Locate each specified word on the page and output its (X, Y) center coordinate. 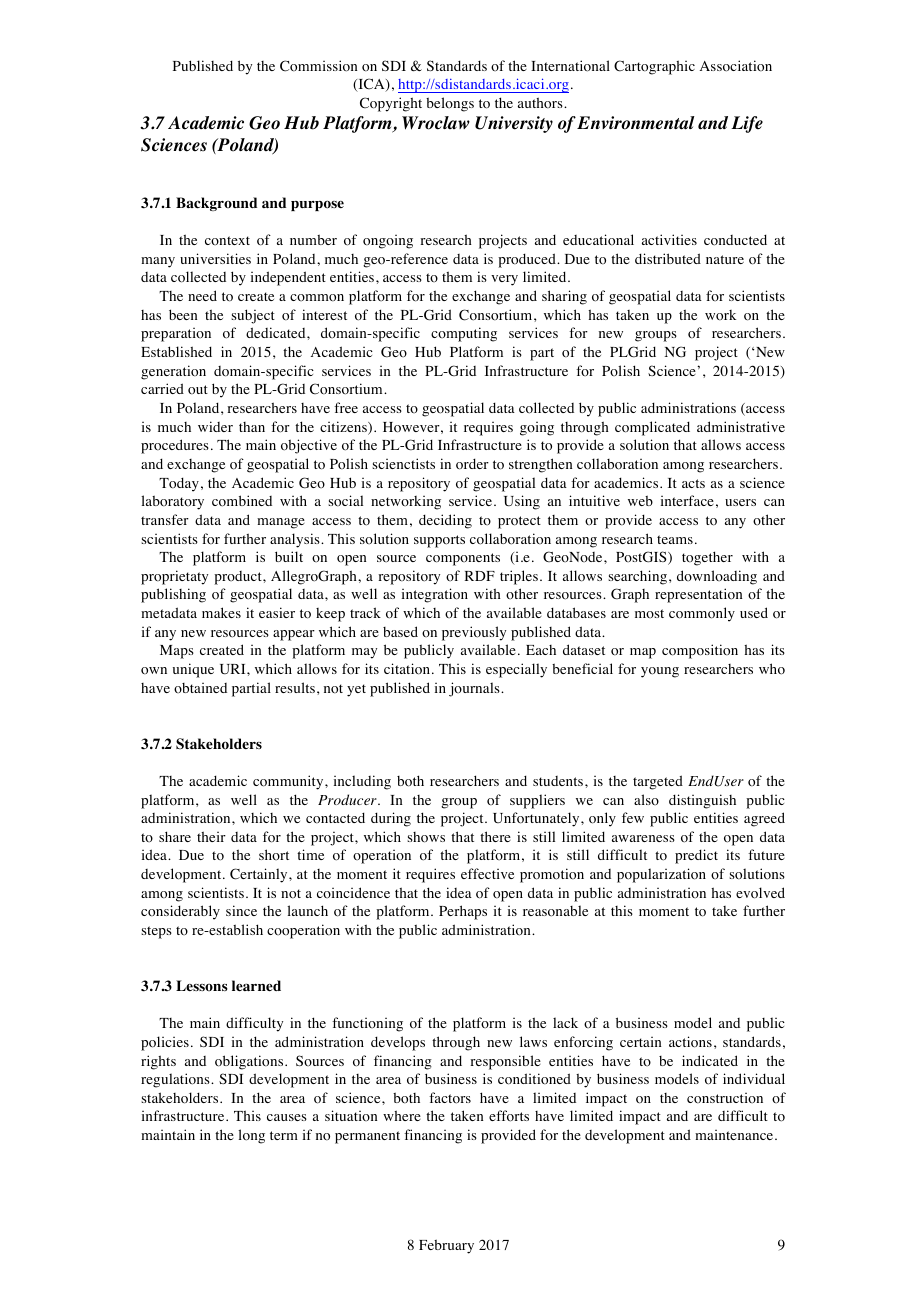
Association (736, 66)
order (472, 464)
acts (693, 483)
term (284, 1135)
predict (696, 856)
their (211, 836)
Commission (318, 66)
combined (242, 501)
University (514, 124)
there (495, 836)
